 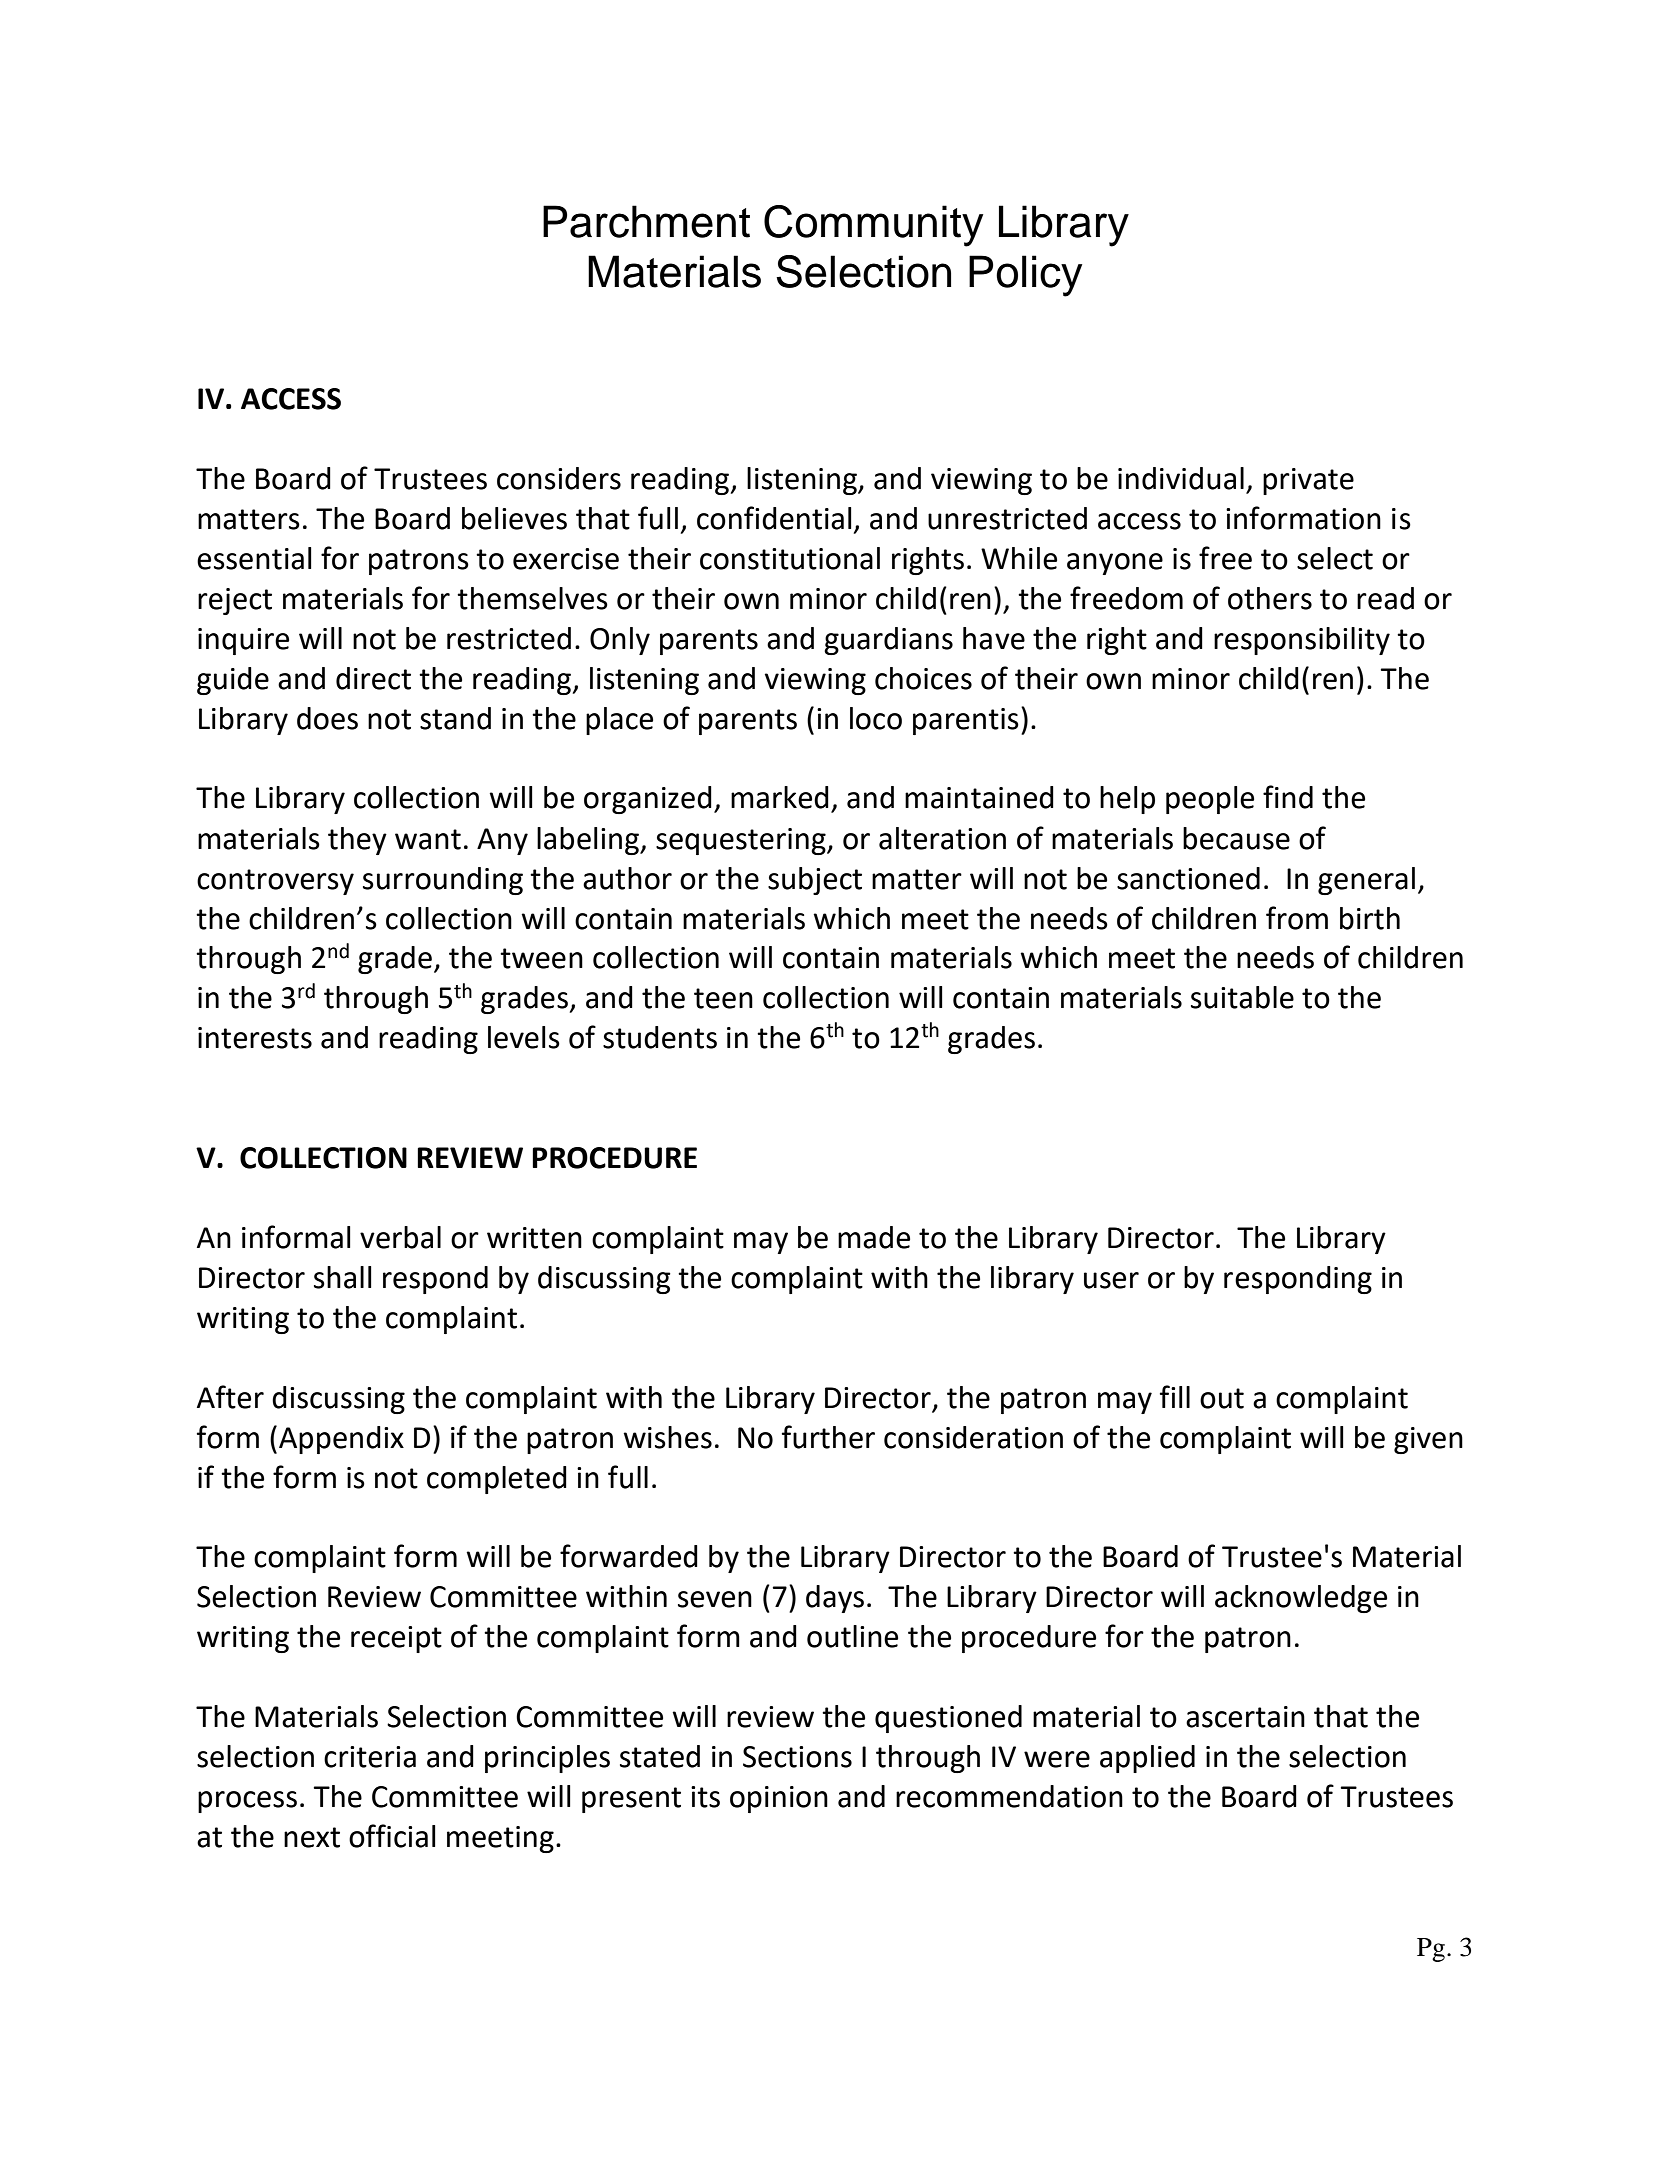 What do you see at coordinates (1288, 797) in the screenshot?
I see `find` at bounding box center [1288, 797].
